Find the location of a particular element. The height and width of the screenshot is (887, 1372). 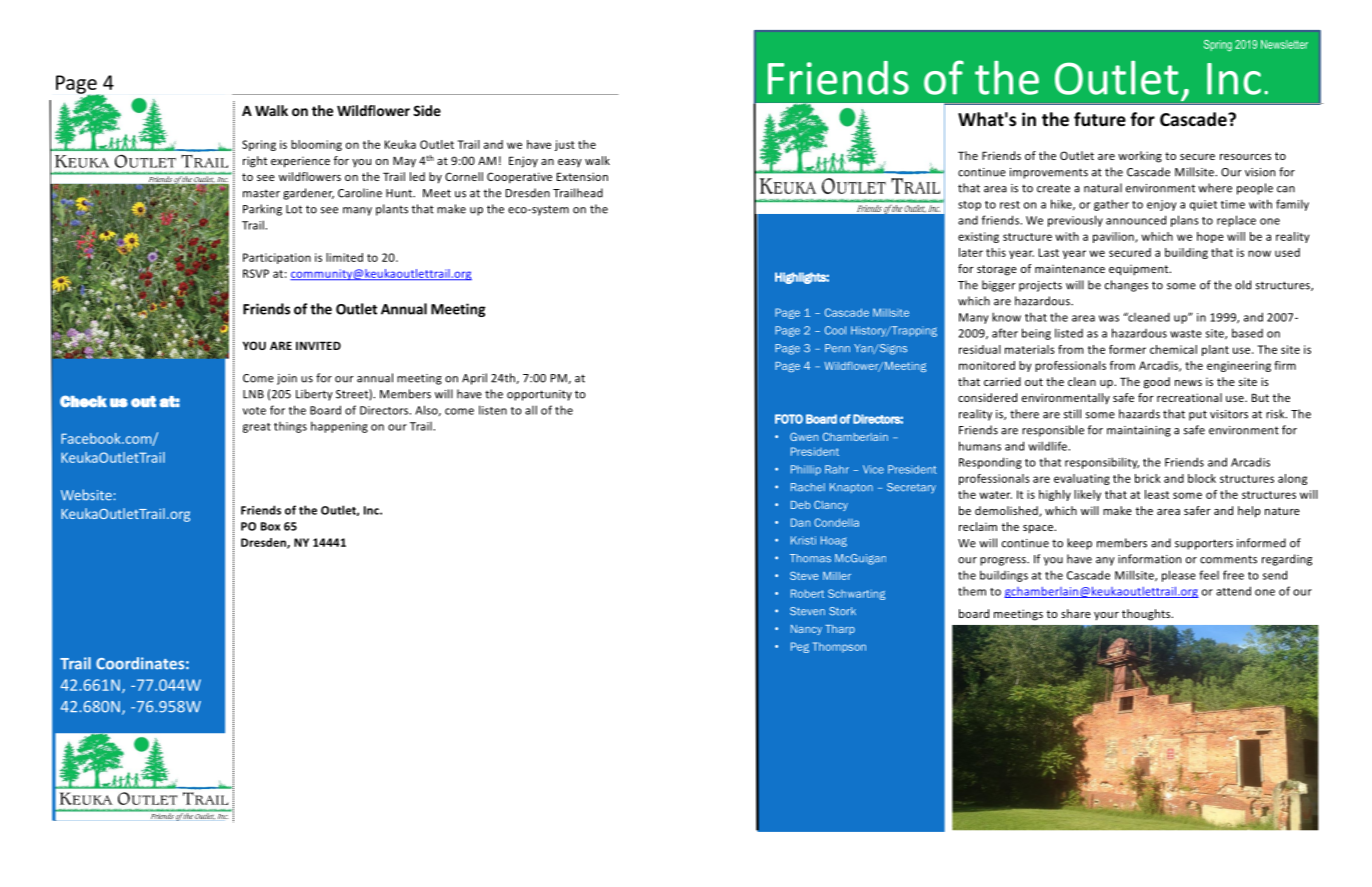

Box is located at coordinates (270, 526).
